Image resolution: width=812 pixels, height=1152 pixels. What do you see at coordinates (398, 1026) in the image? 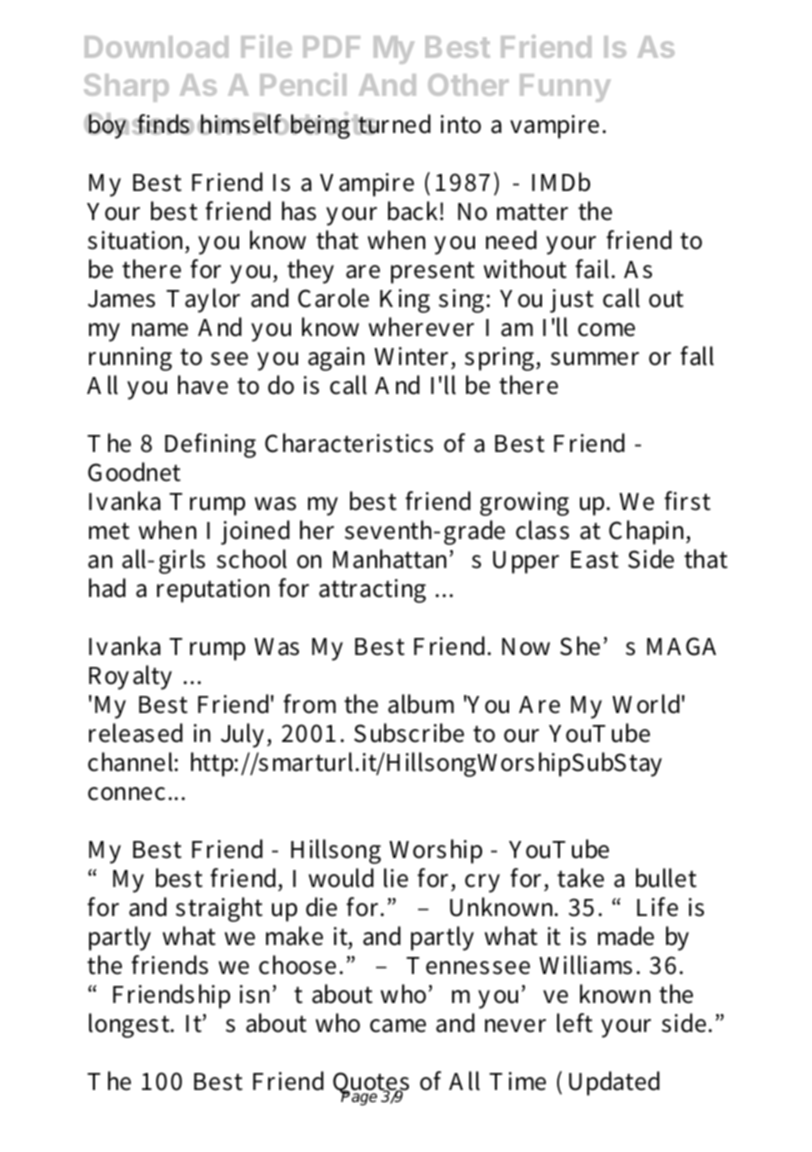
I see `came` at bounding box center [398, 1026].
